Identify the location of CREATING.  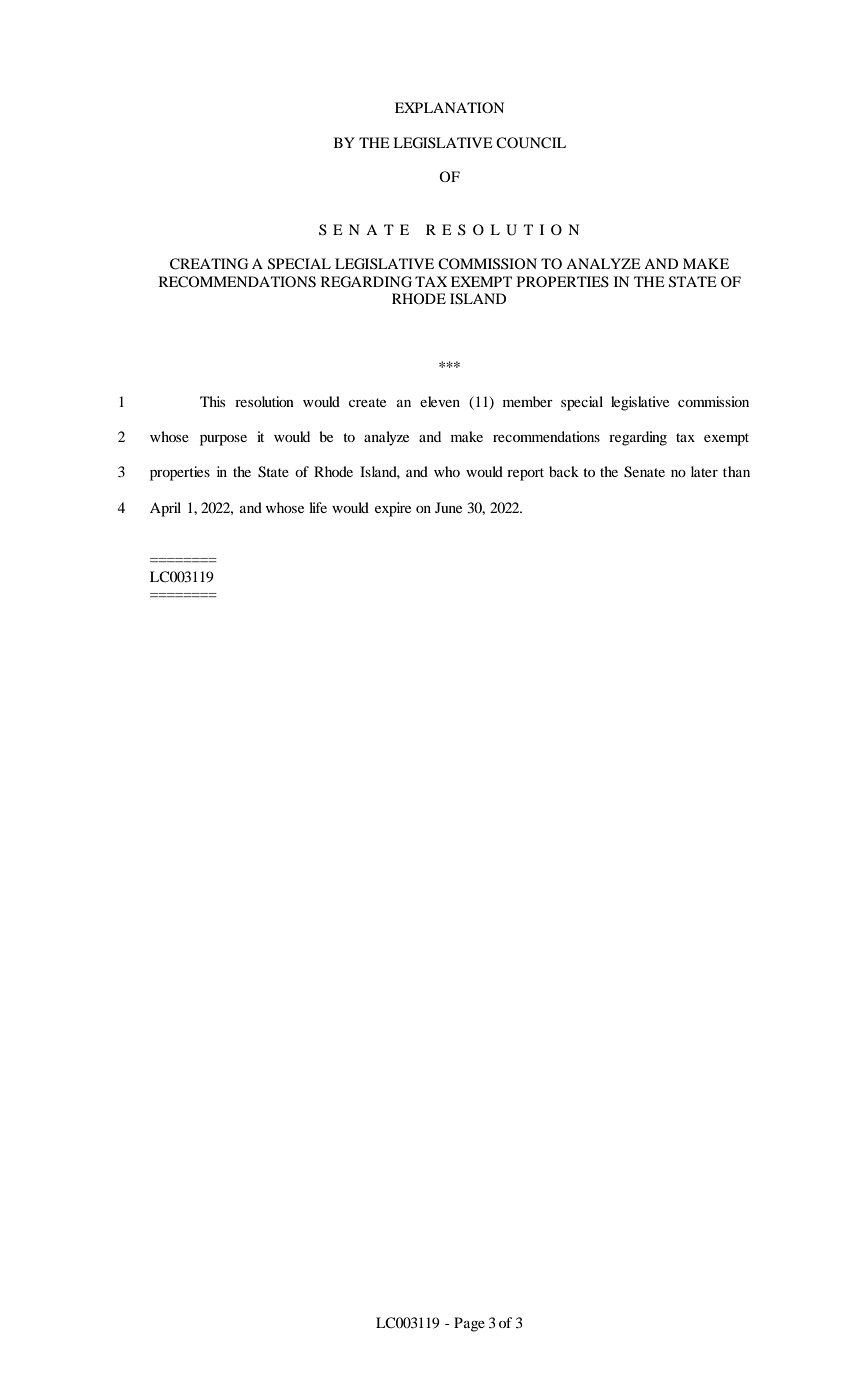
(209, 264).
